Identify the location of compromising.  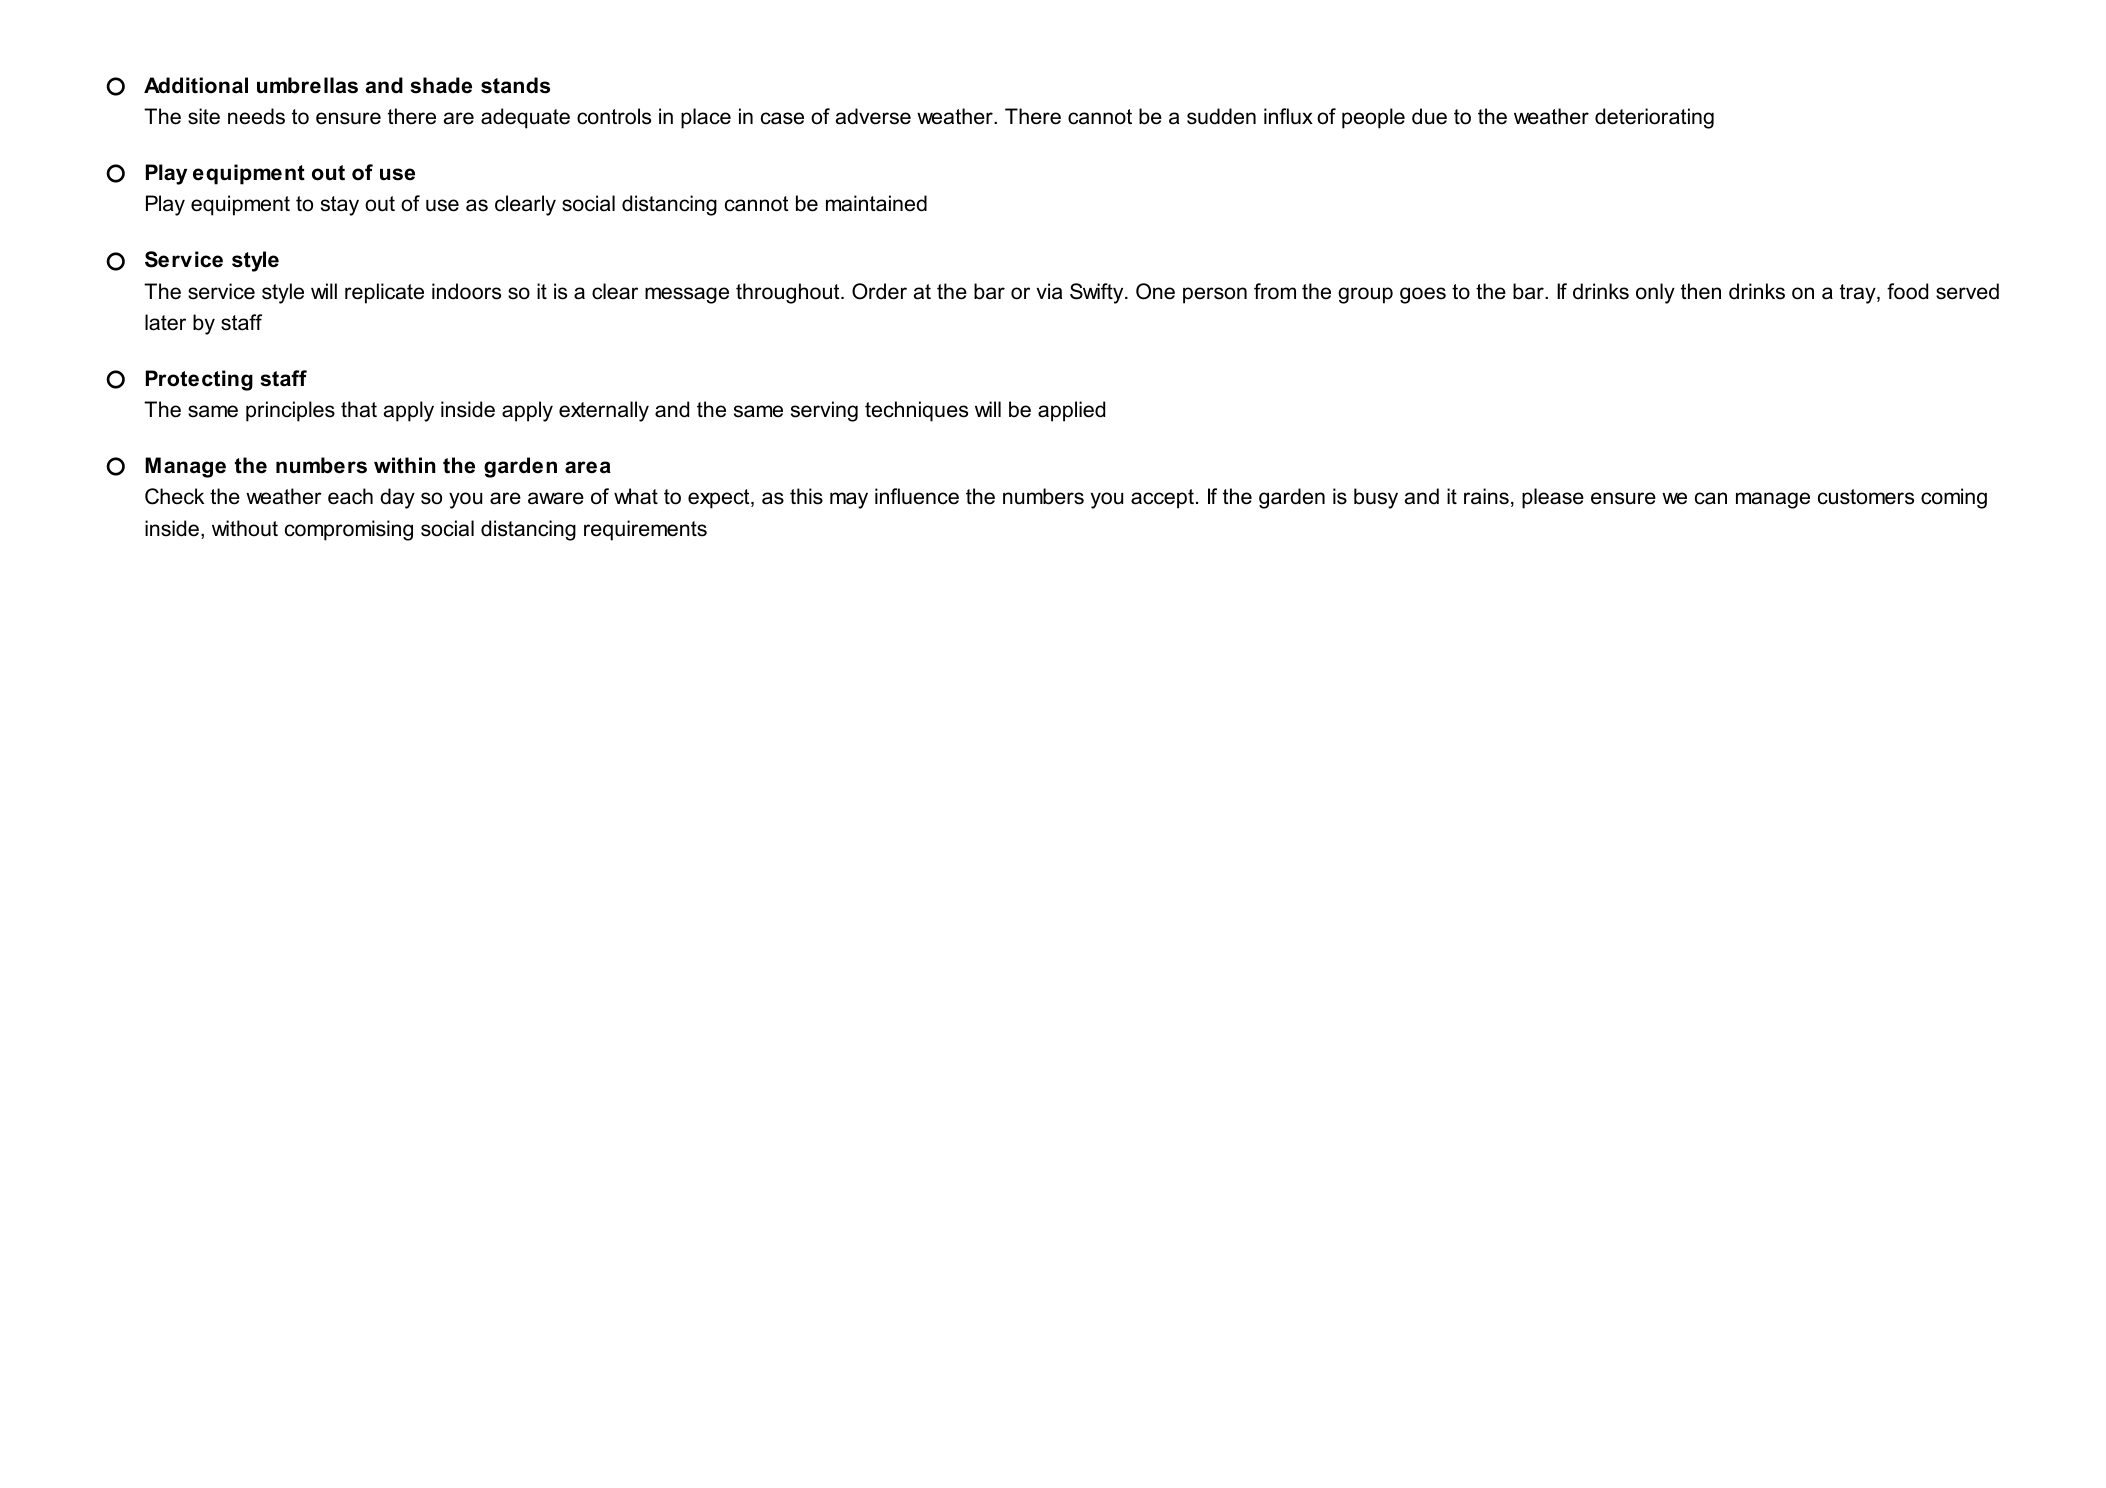
(349, 530).
